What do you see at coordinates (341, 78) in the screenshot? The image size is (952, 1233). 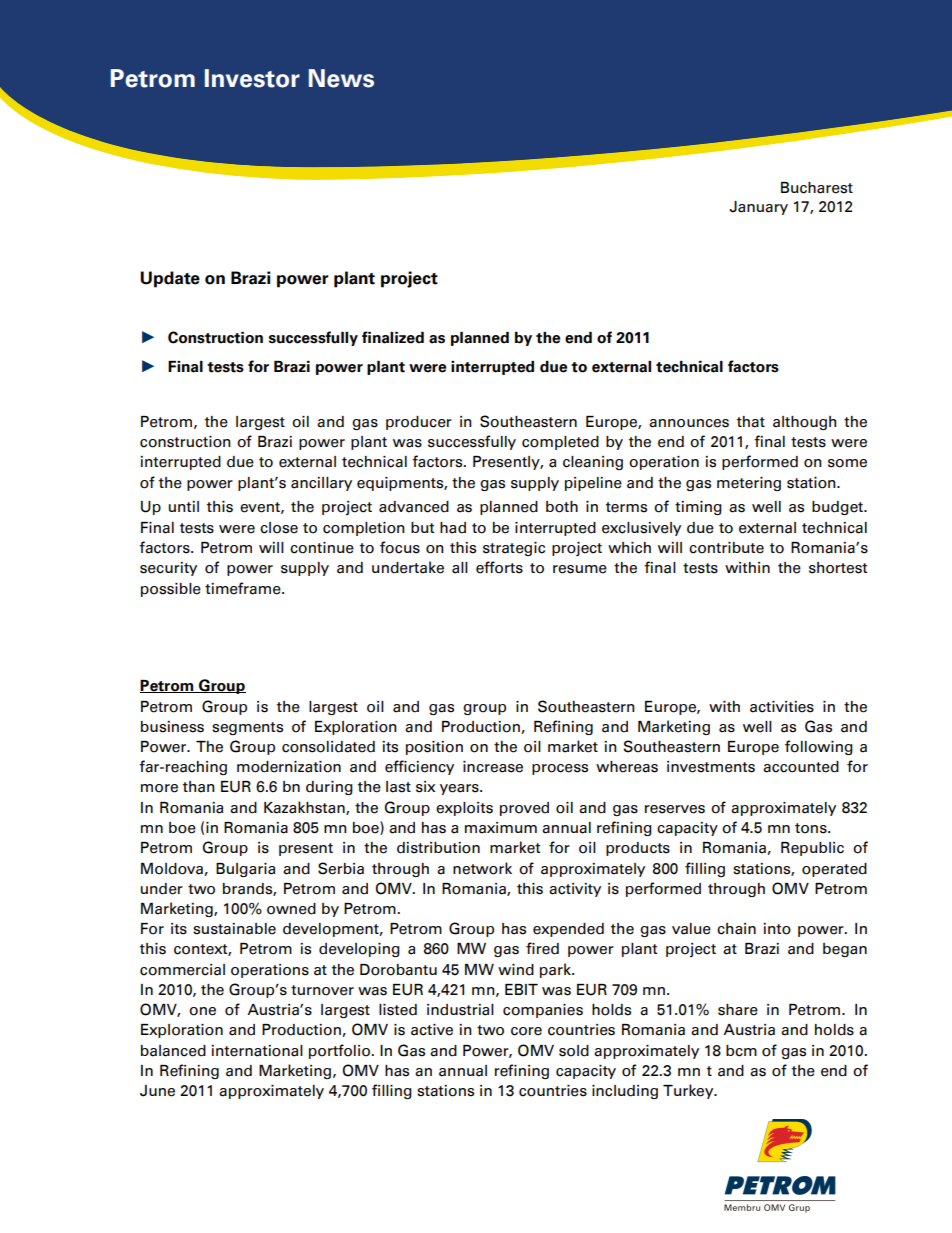 I see `News` at bounding box center [341, 78].
